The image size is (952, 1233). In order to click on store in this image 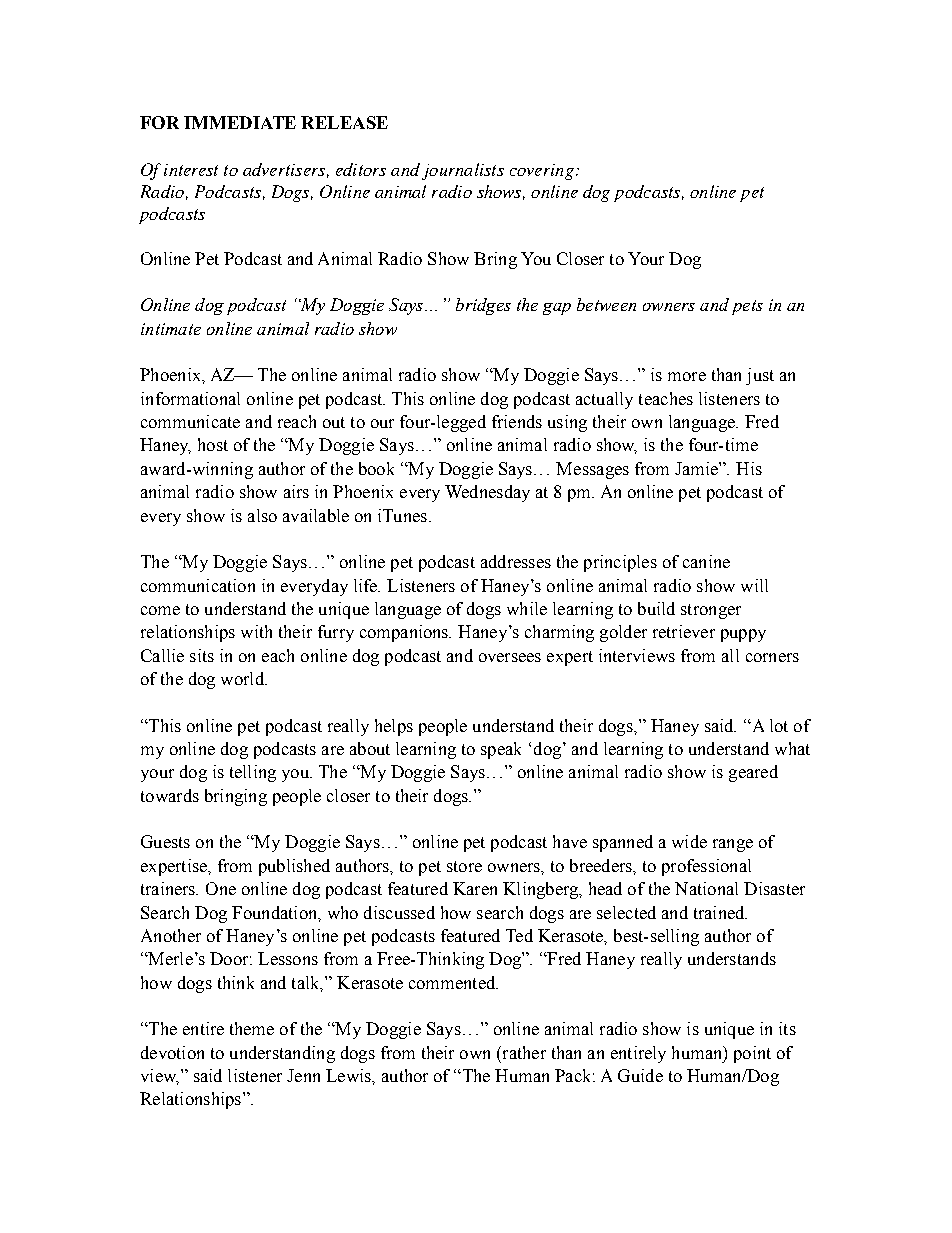, I will do `click(464, 866)`.
